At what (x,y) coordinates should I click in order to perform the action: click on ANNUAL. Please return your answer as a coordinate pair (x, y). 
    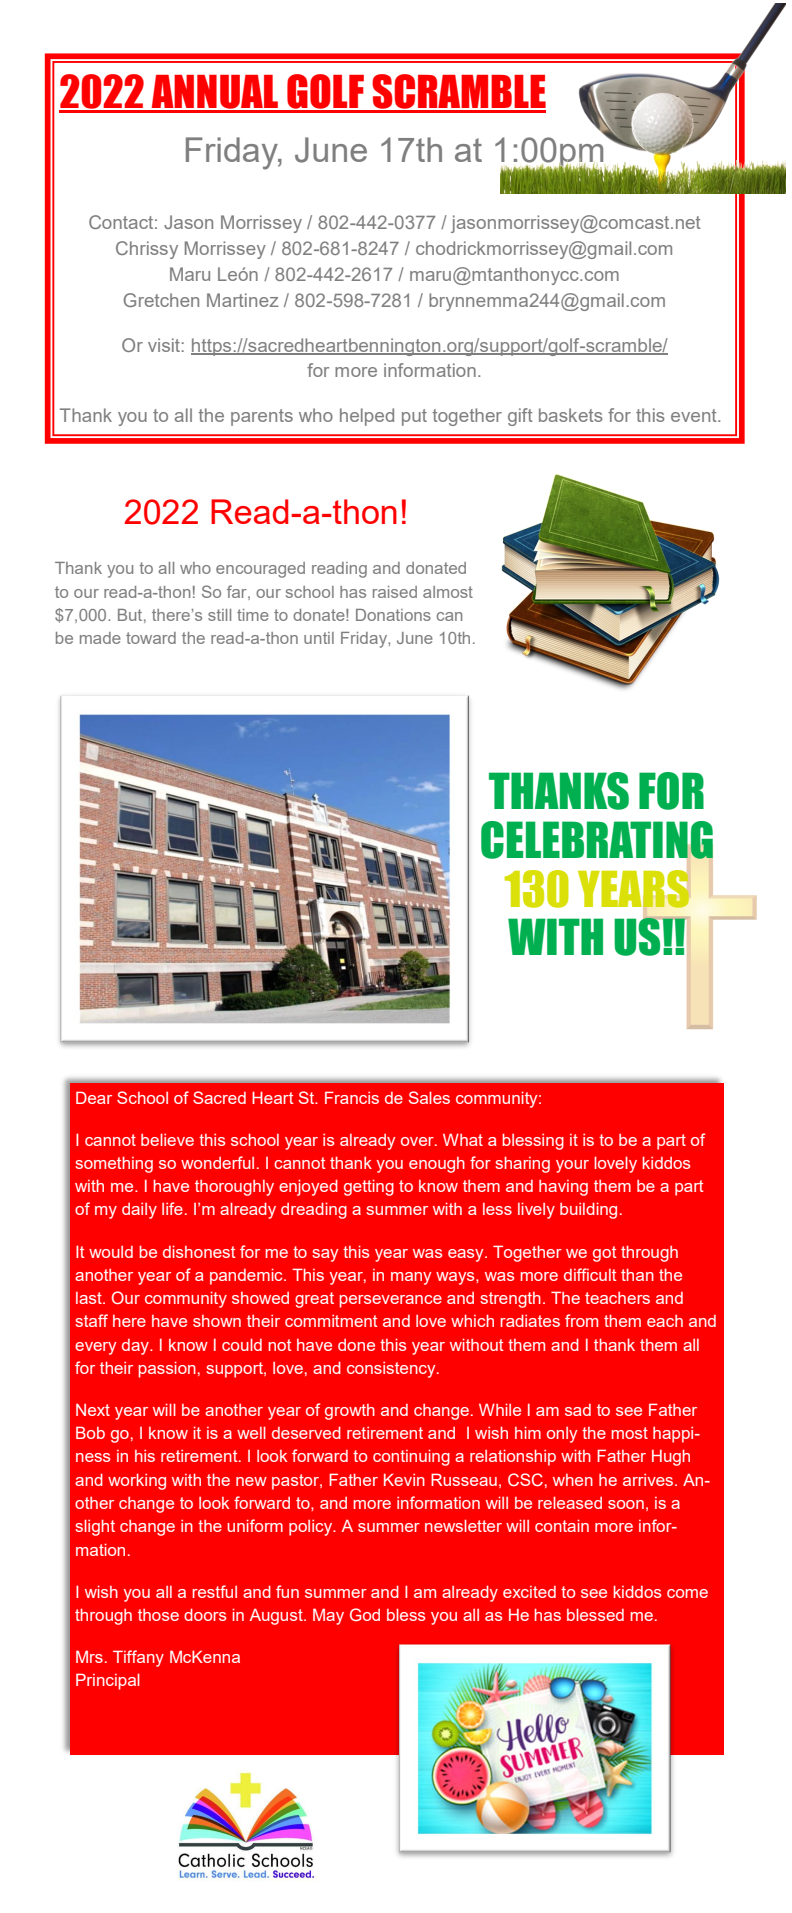
    Looking at the image, I should click on (215, 93).
